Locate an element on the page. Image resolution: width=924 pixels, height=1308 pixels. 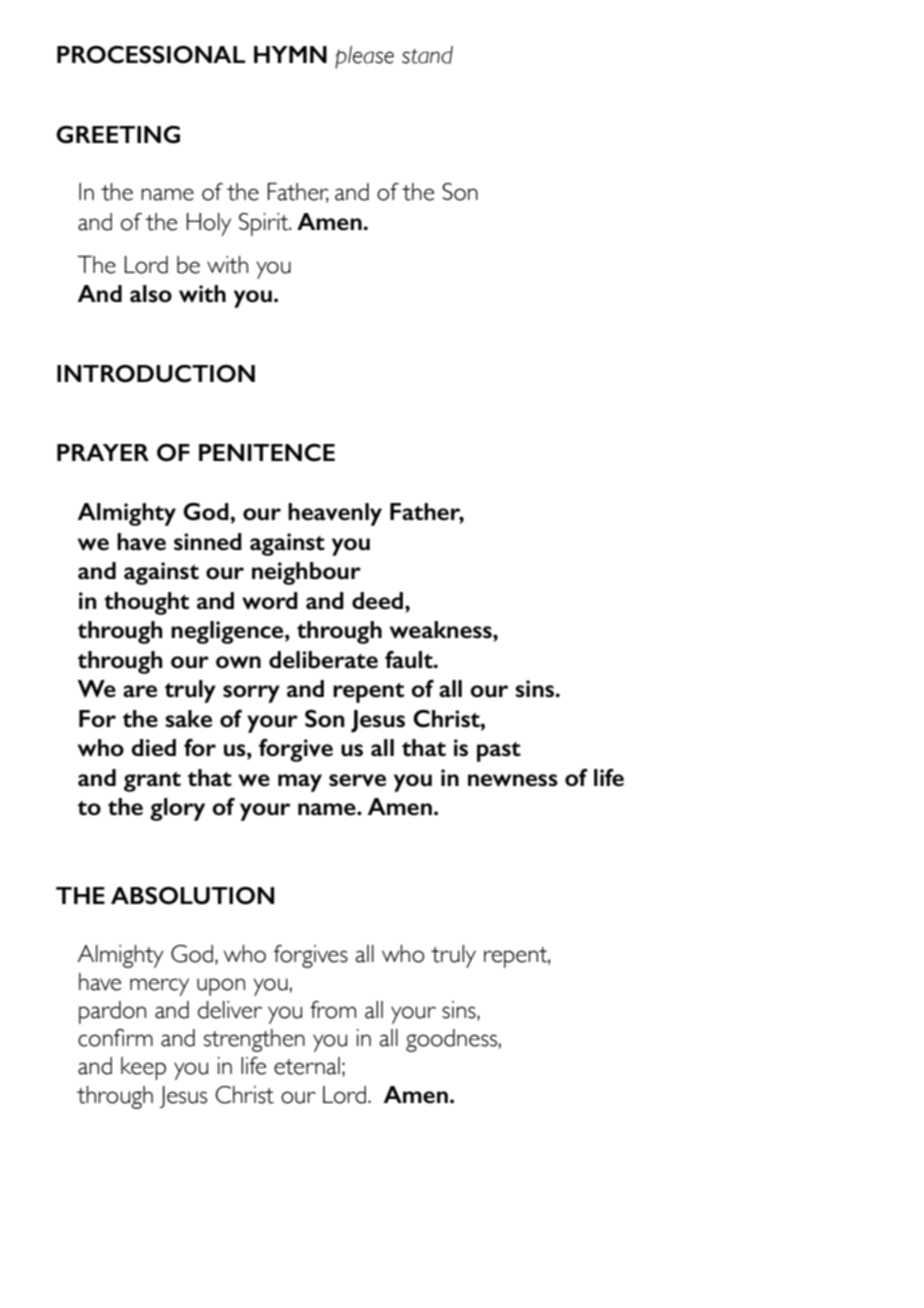
PENITENCE is located at coordinates (267, 453).
